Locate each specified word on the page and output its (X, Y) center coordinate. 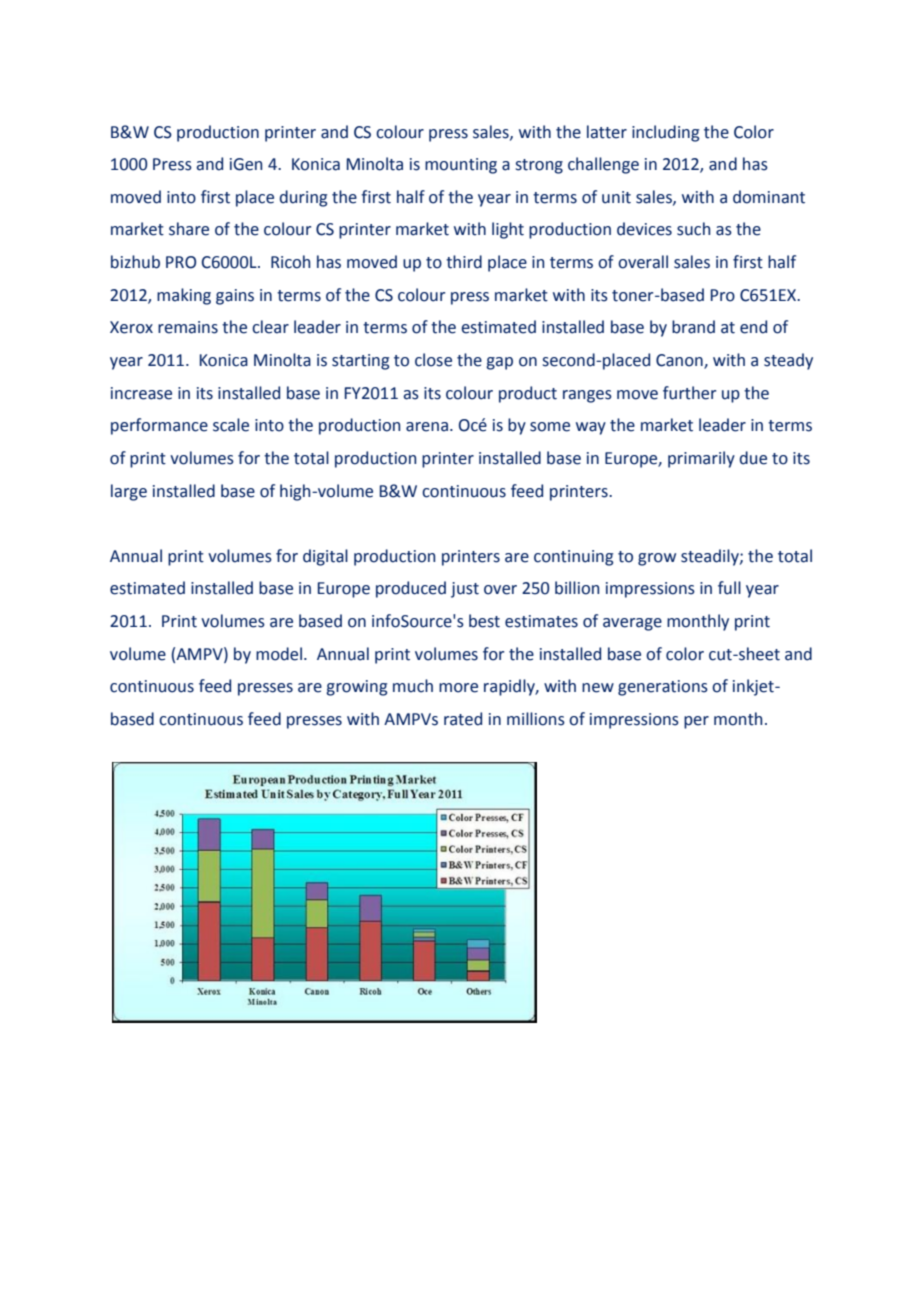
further (689, 393)
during (303, 198)
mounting (461, 166)
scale (231, 425)
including (665, 133)
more (458, 688)
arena (427, 427)
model (279, 654)
